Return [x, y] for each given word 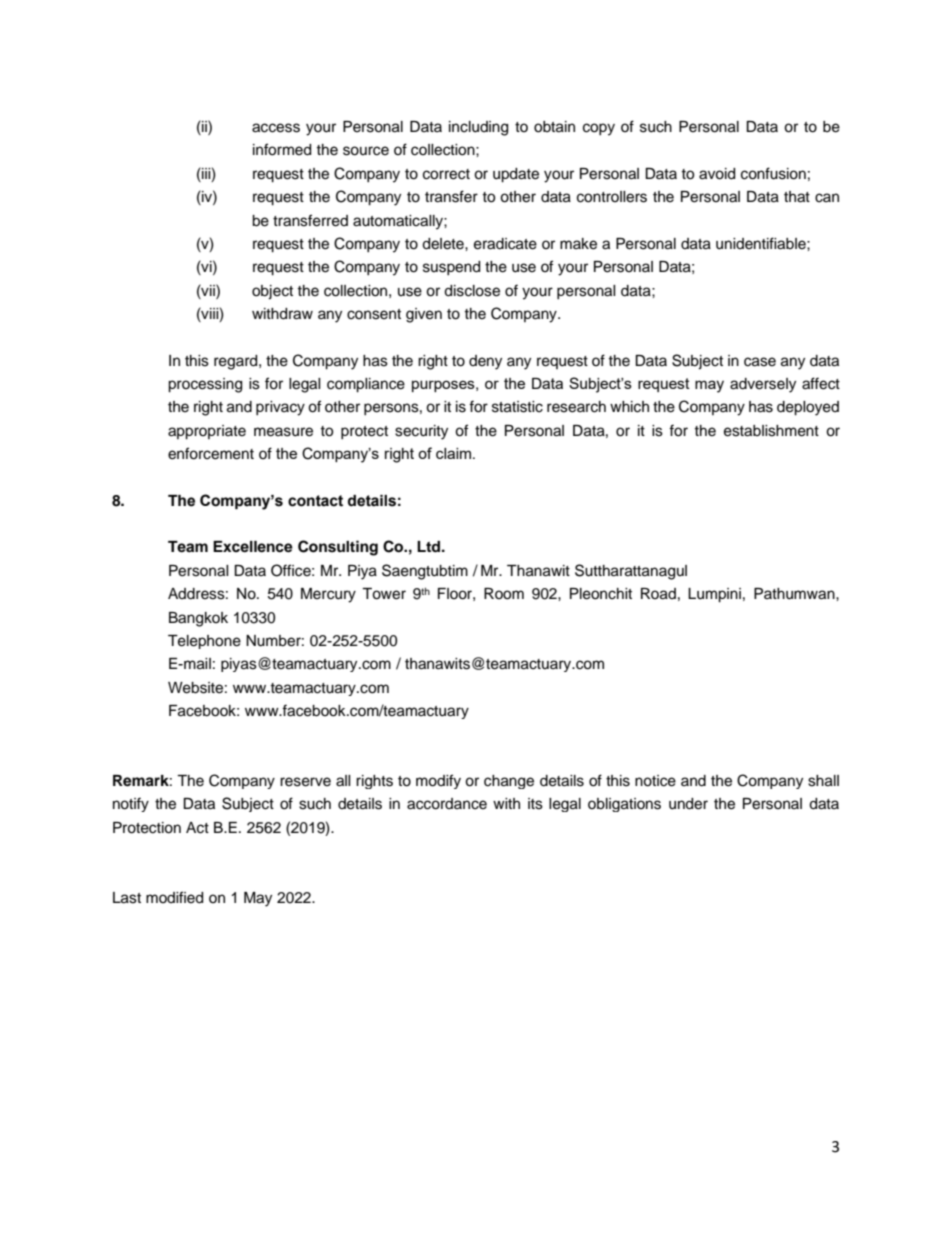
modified [174, 897]
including [478, 128]
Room [504, 594]
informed [282, 149]
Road [658, 594]
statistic [517, 407]
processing [205, 385]
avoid [717, 174]
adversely [763, 385]
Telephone [204, 642]
